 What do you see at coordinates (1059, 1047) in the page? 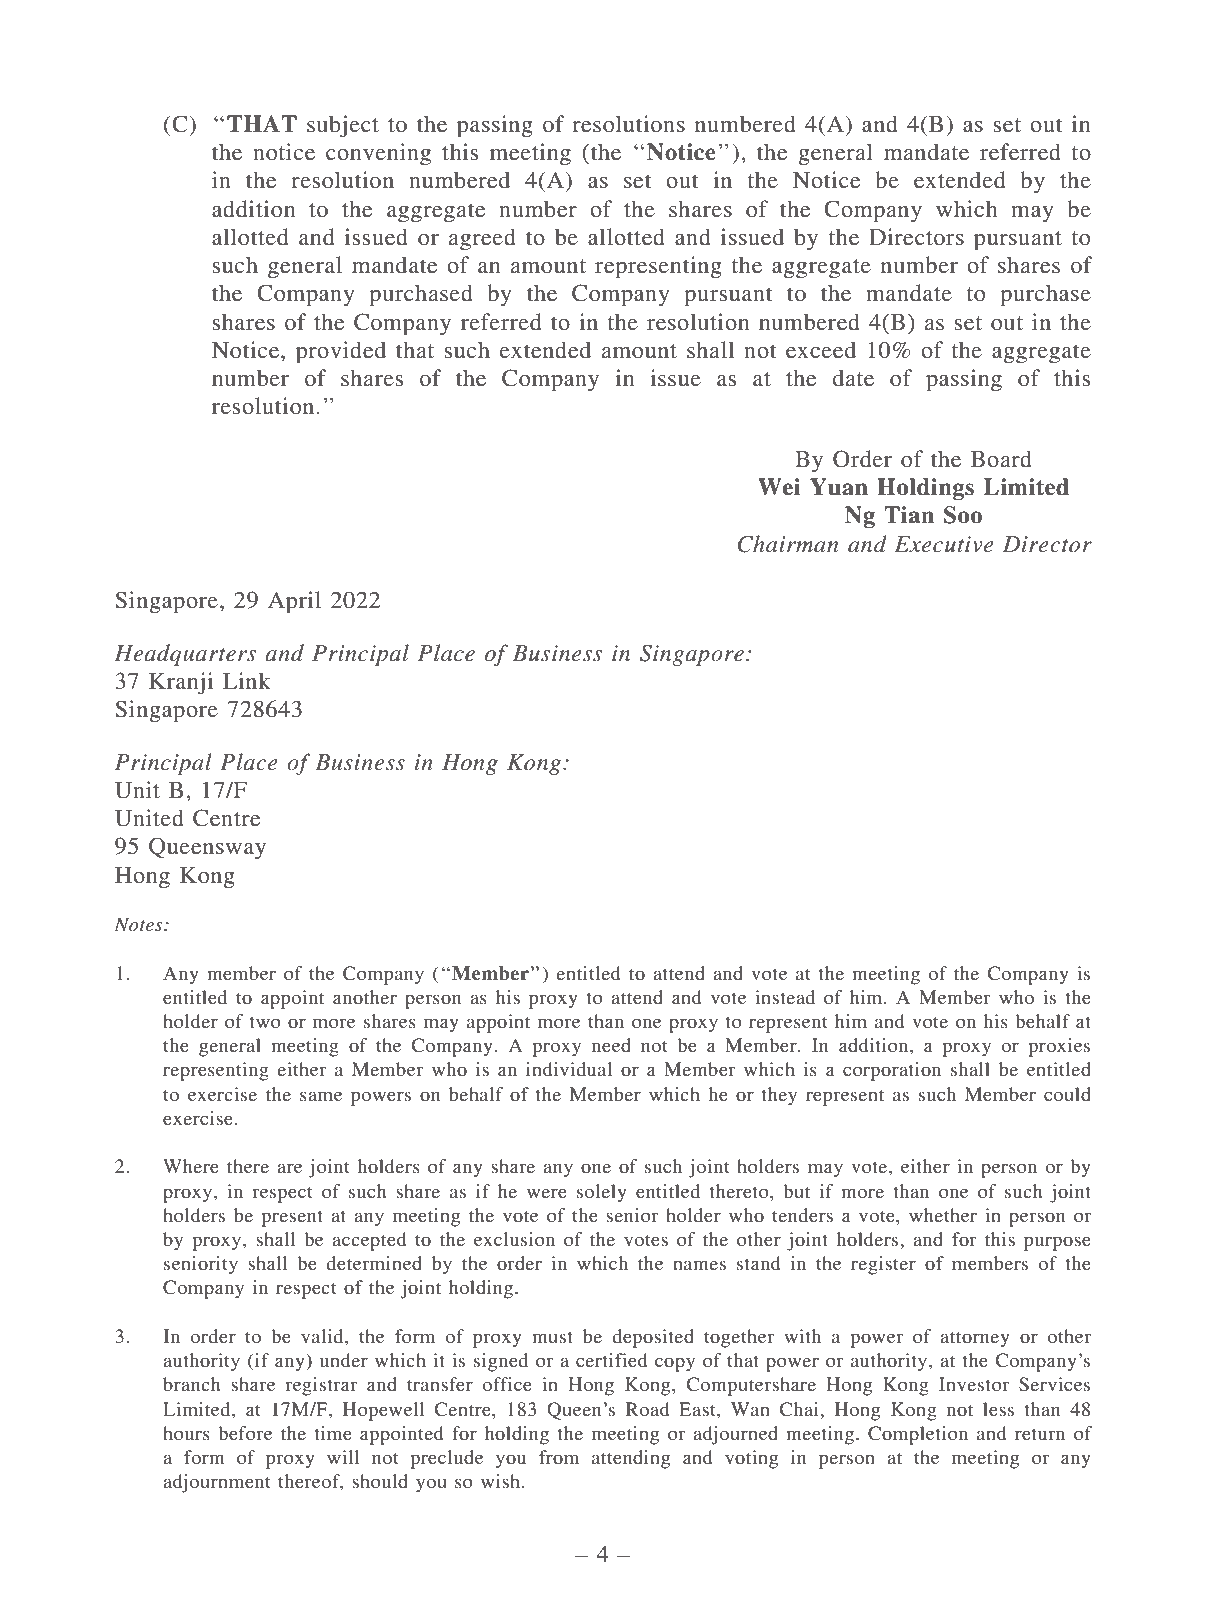
I see `proxies` at bounding box center [1059, 1047].
